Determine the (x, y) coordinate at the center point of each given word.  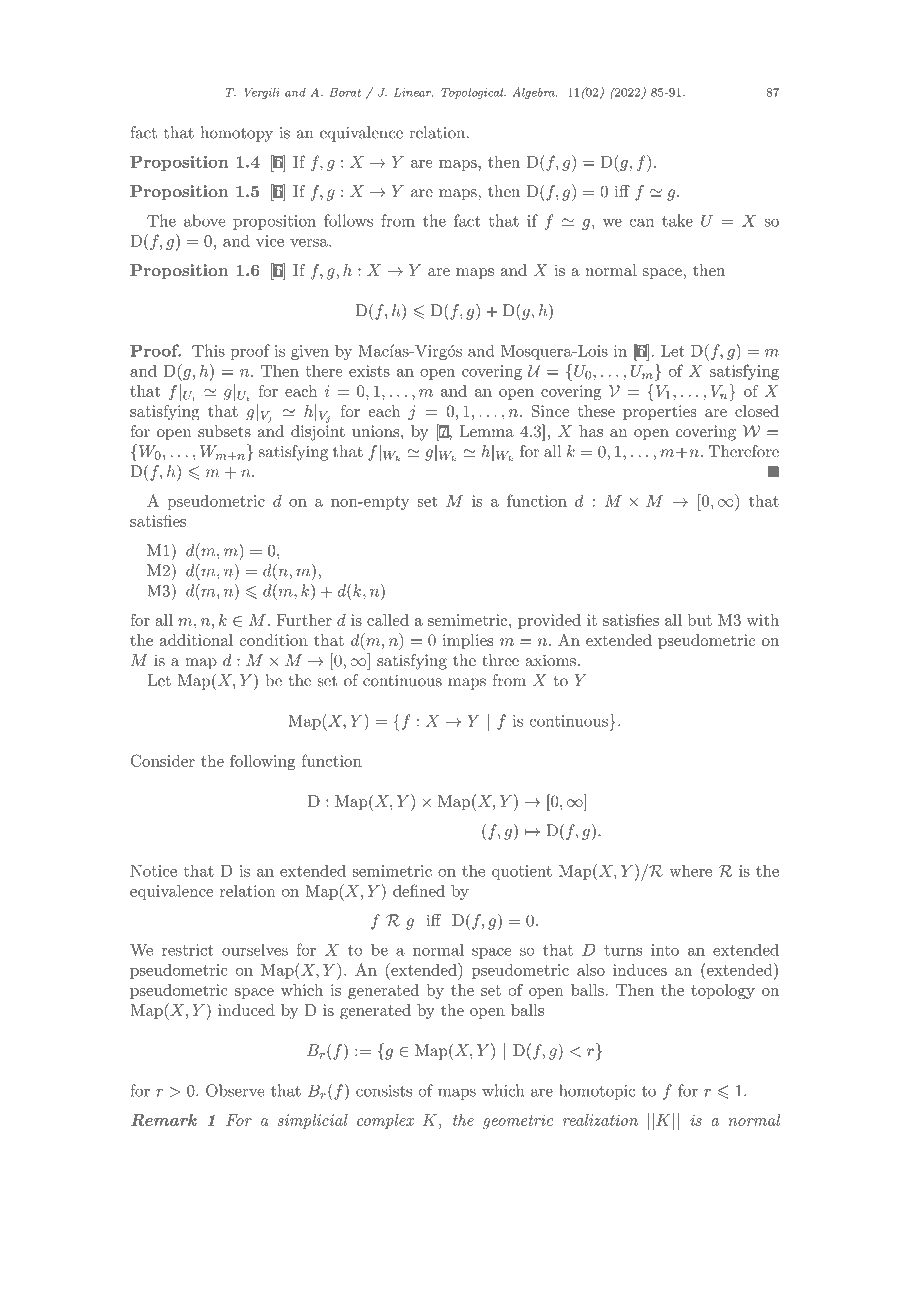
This (208, 350)
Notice (153, 871)
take (677, 220)
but (700, 620)
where (690, 870)
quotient (522, 872)
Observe (235, 1090)
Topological (473, 93)
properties (660, 412)
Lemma (486, 431)
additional (196, 640)
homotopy (237, 134)
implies (467, 641)
